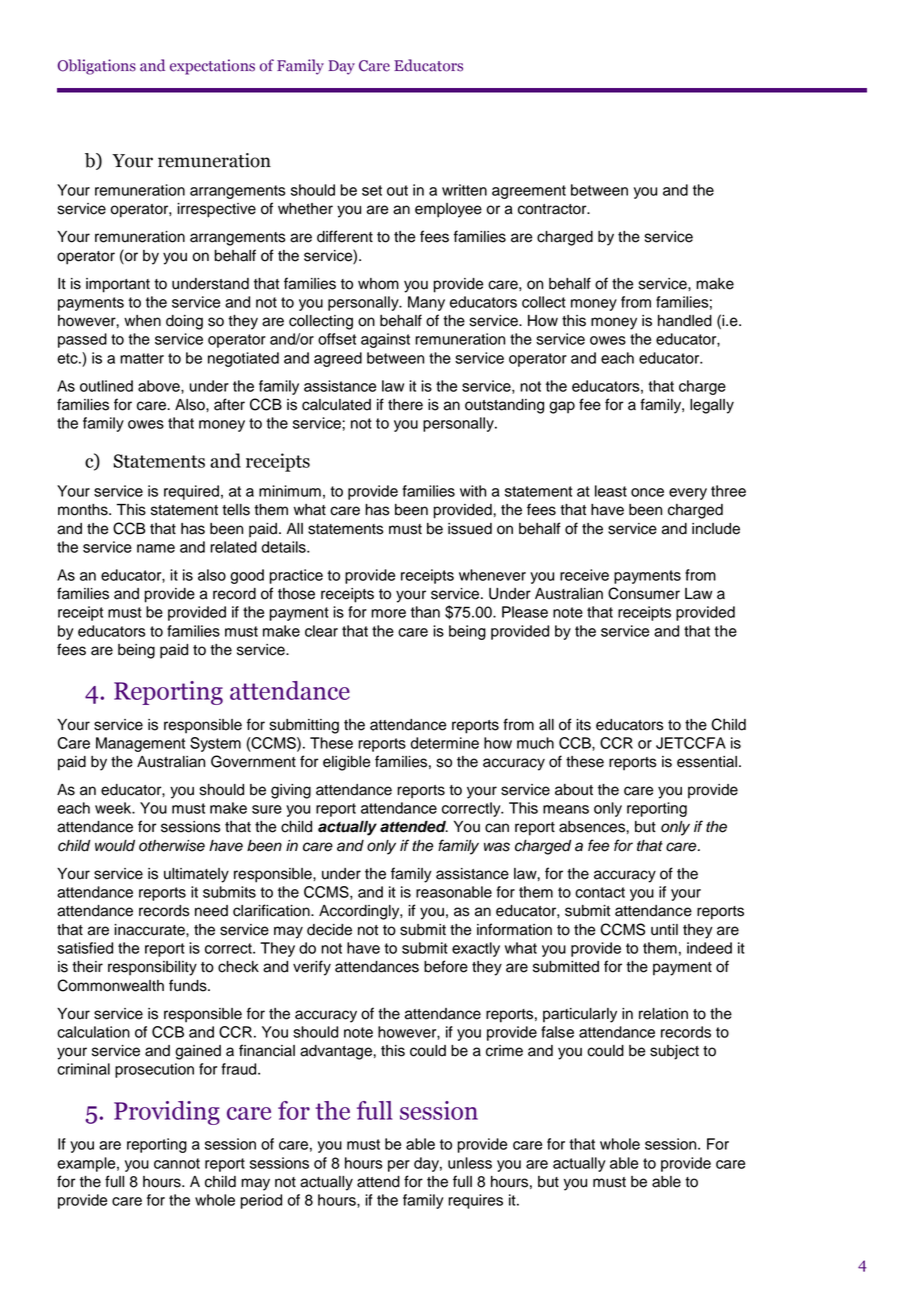 The image size is (924, 1308). What do you see at coordinates (346, 763) in the screenshot?
I see `eligible` at bounding box center [346, 763].
